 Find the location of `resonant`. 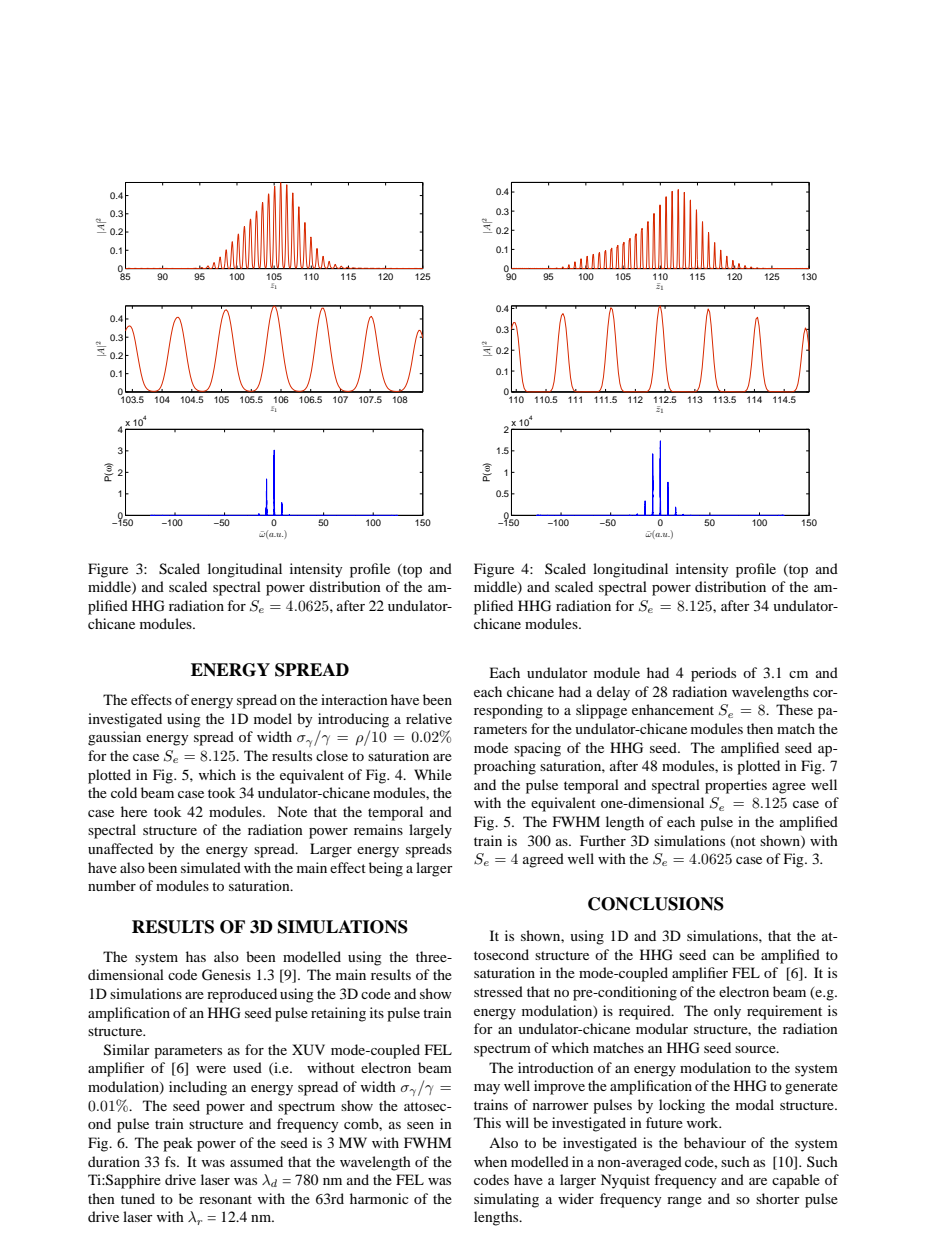

resonant is located at coordinates (225, 1199).
